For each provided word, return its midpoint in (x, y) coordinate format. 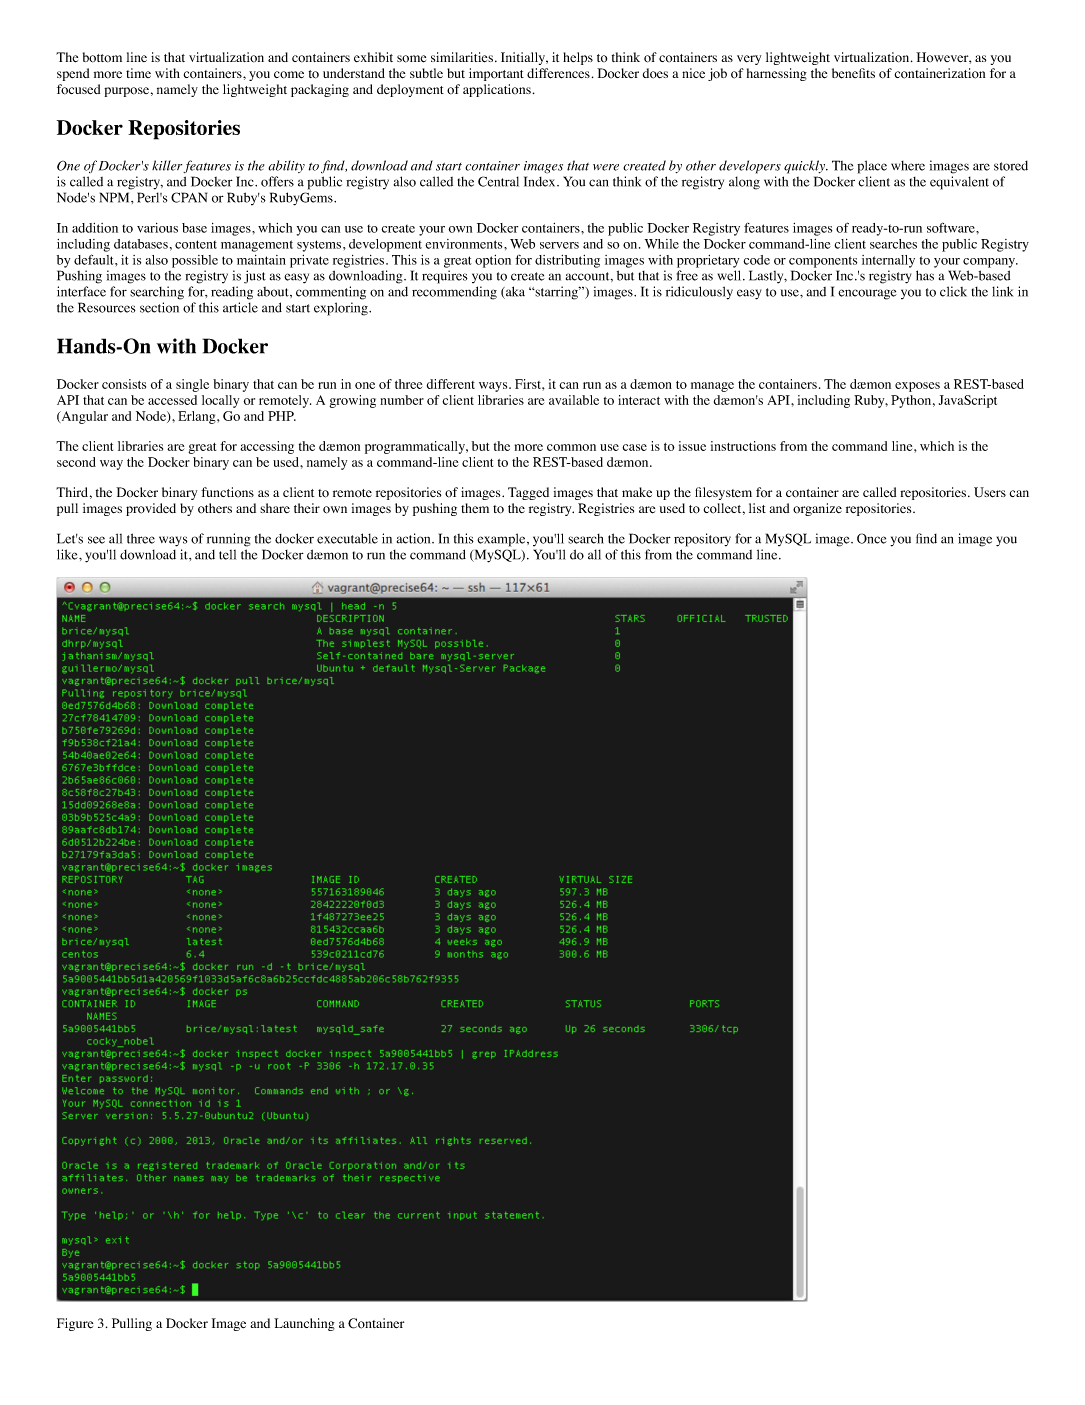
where (908, 166)
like (68, 554)
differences (558, 73)
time (138, 73)
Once (872, 538)
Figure (75, 1324)
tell (227, 555)
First (529, 384)
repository (702, 540)
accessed (172, 400)
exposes (917, 387)
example (501, 540)
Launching (304, 1324)
